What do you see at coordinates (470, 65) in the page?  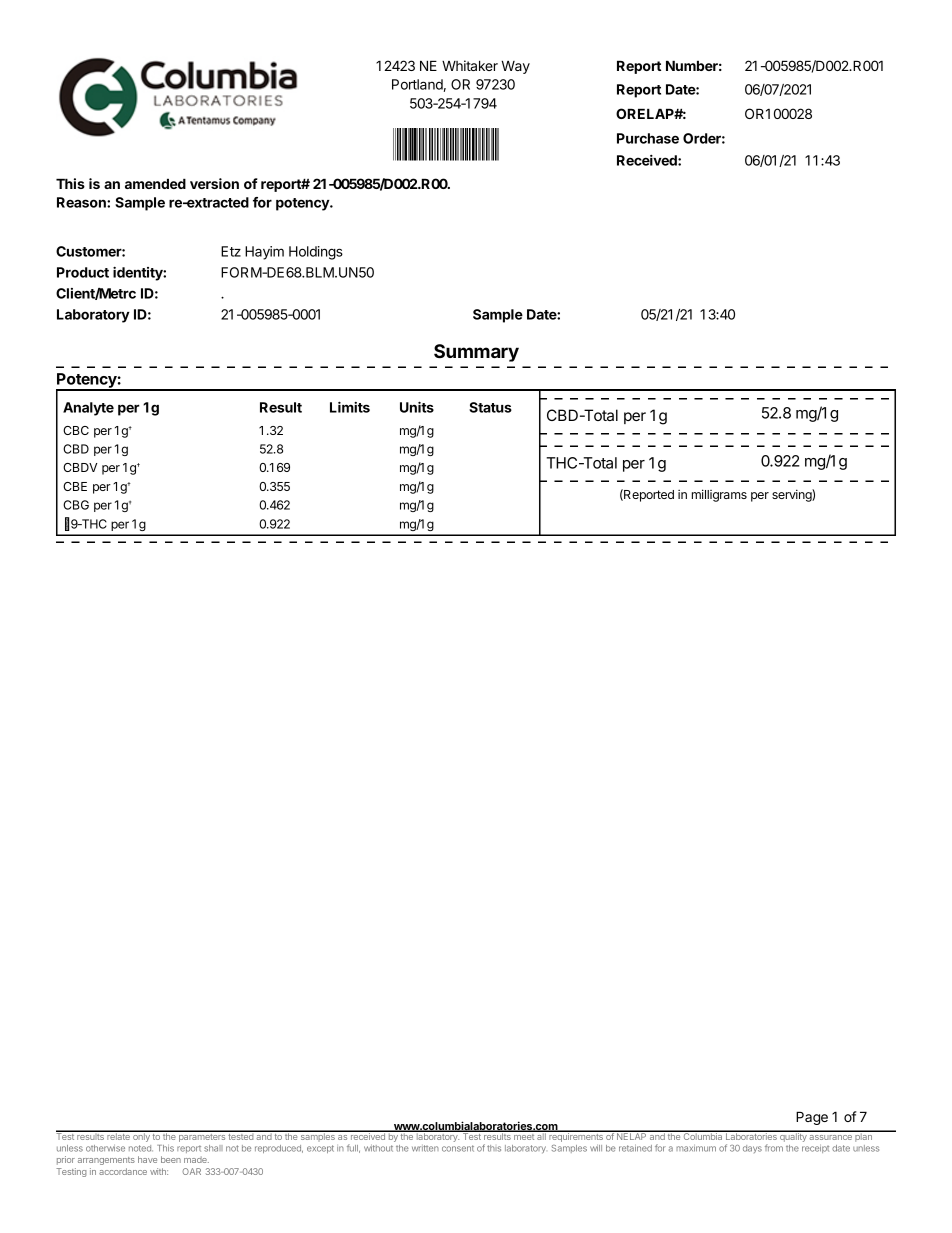 I see `Whitaker` at bounding box center [470, 65].
